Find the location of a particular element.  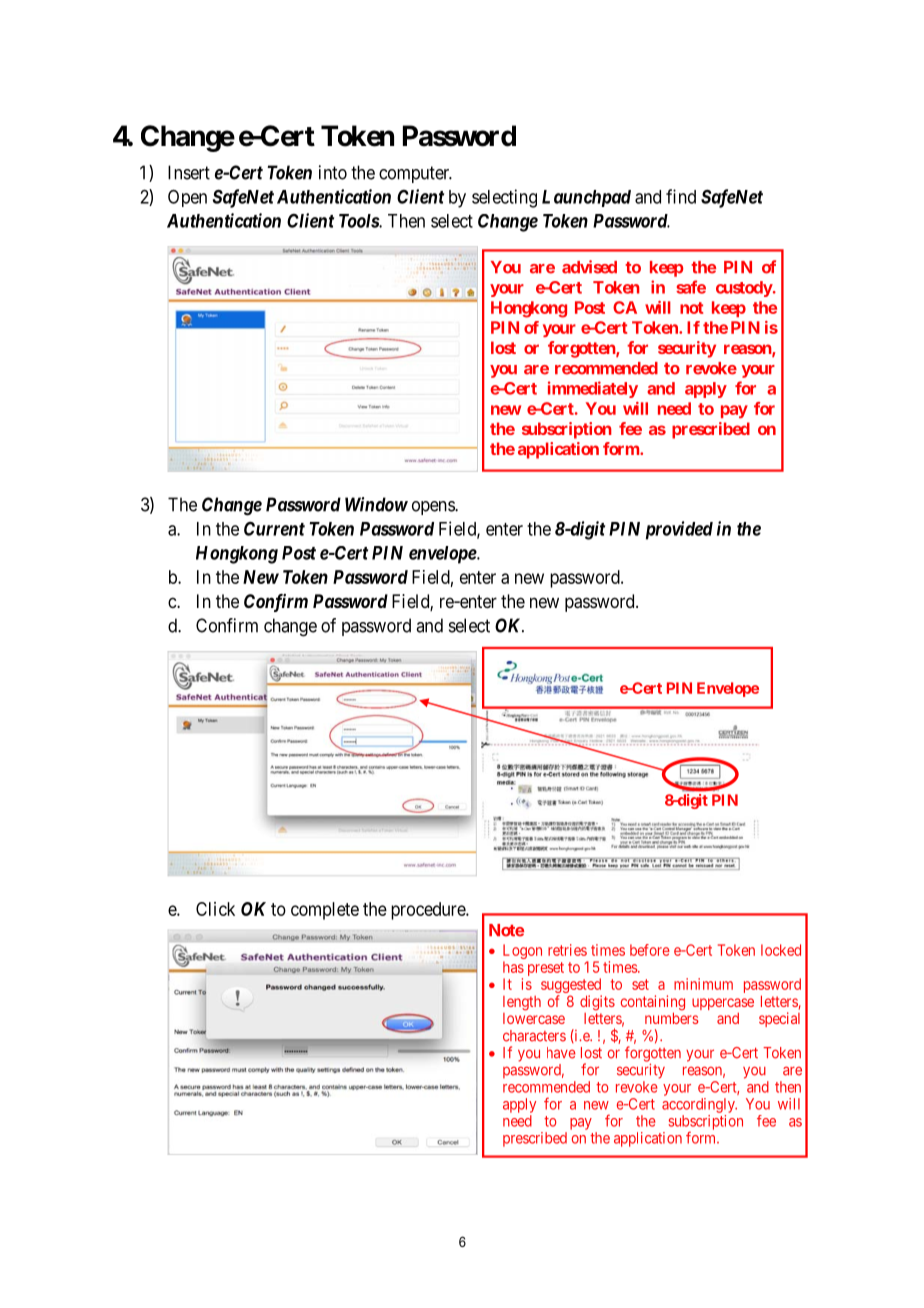

length is located at coordinates (522, 1003).
